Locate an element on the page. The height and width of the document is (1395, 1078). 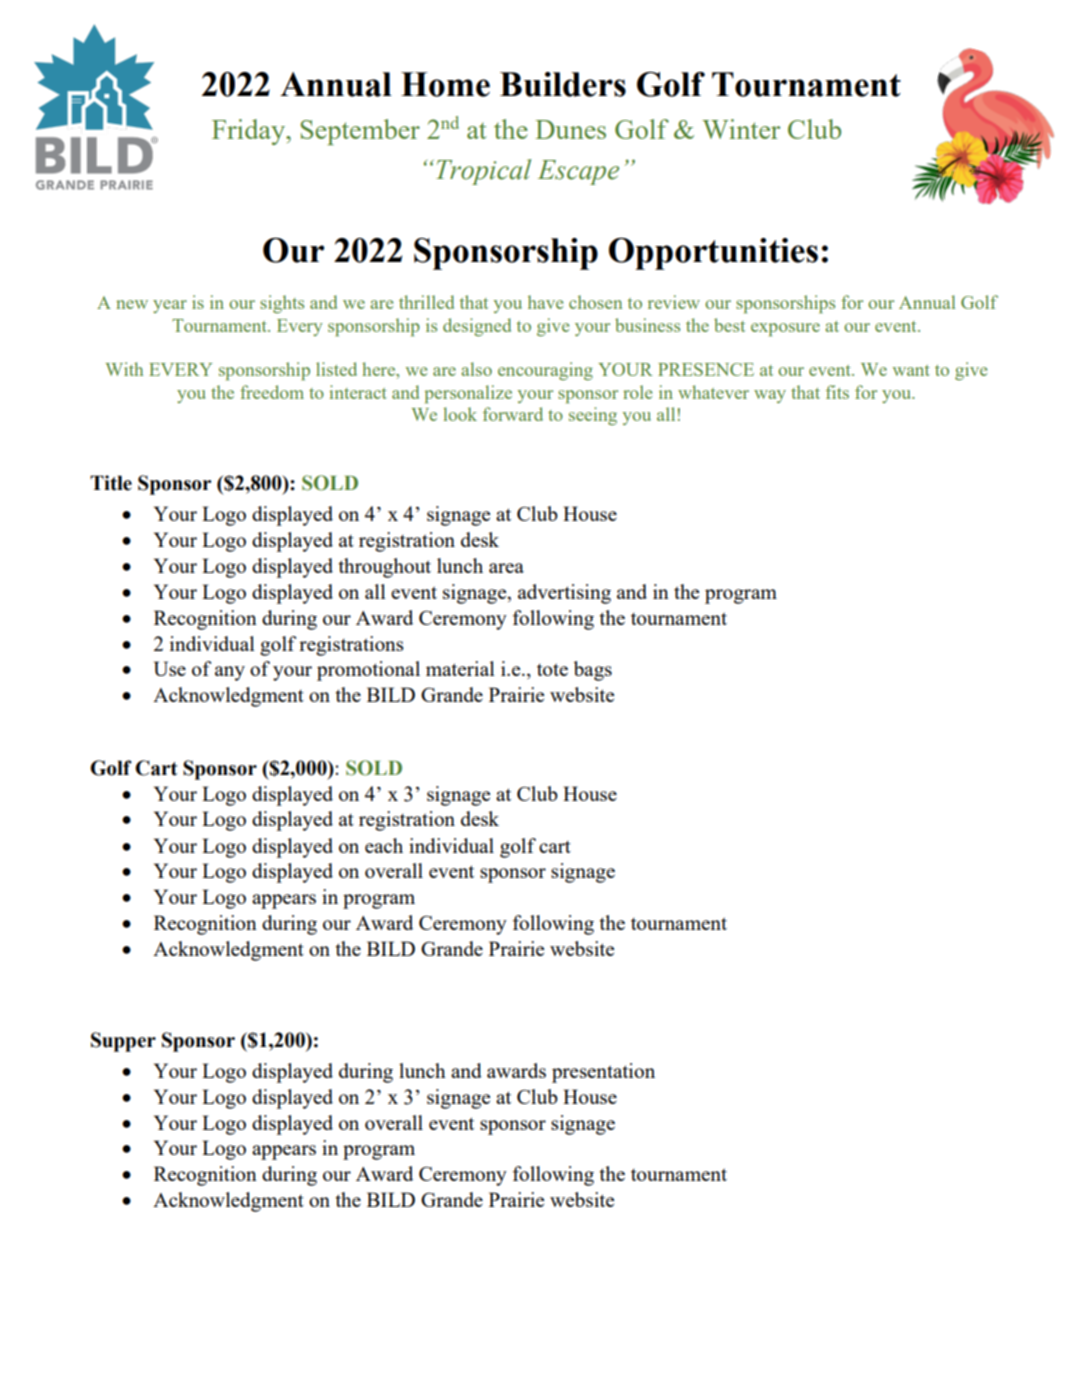
Winter is located at coordinates (741, 129).
